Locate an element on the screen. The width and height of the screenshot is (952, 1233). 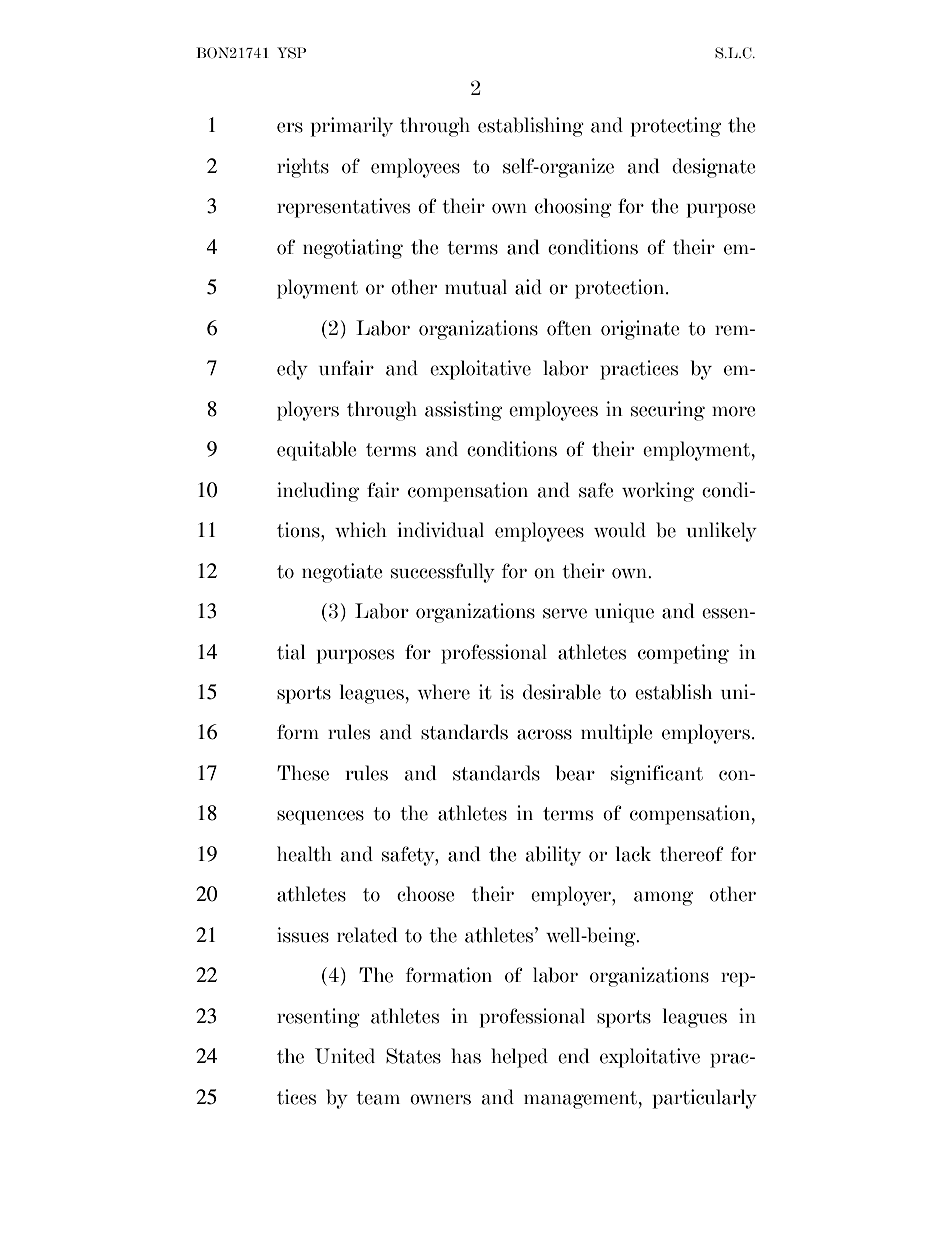
protecting is located at coordinates (676, 127).
